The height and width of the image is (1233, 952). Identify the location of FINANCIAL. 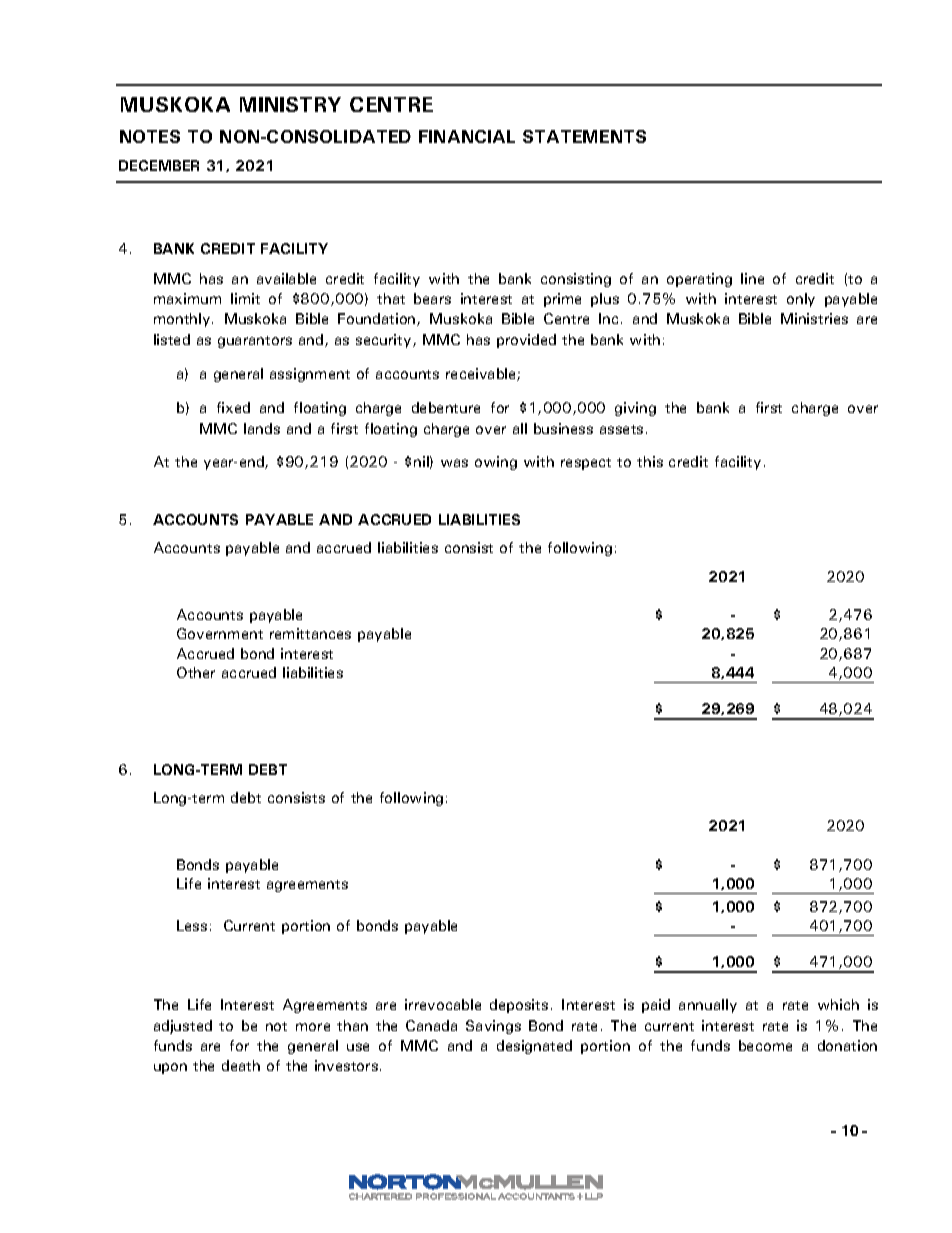
(467, 136).
